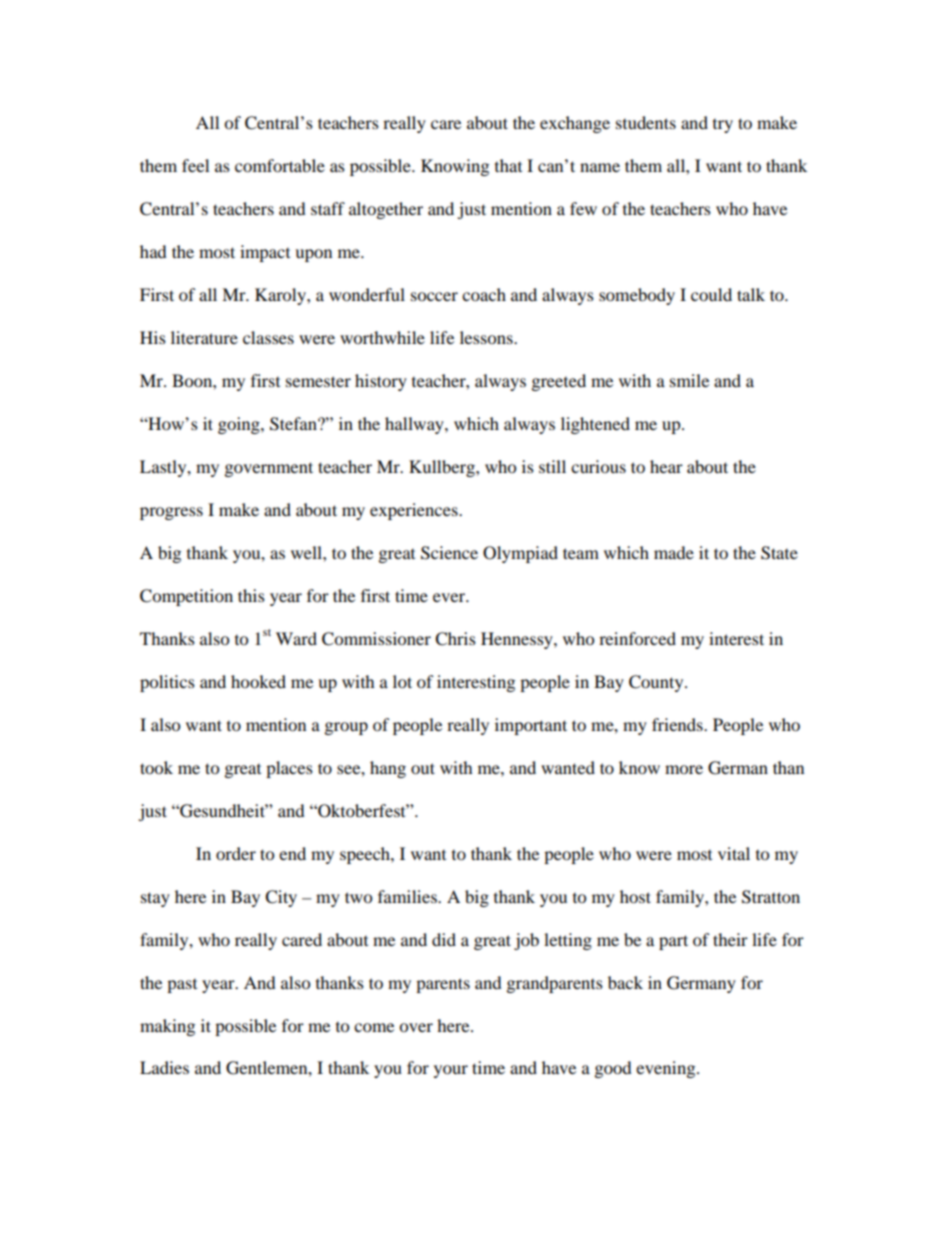  What do you see at coordinates (195, 165) in the document?
I see `feel` at bounding box center [195, 165].
